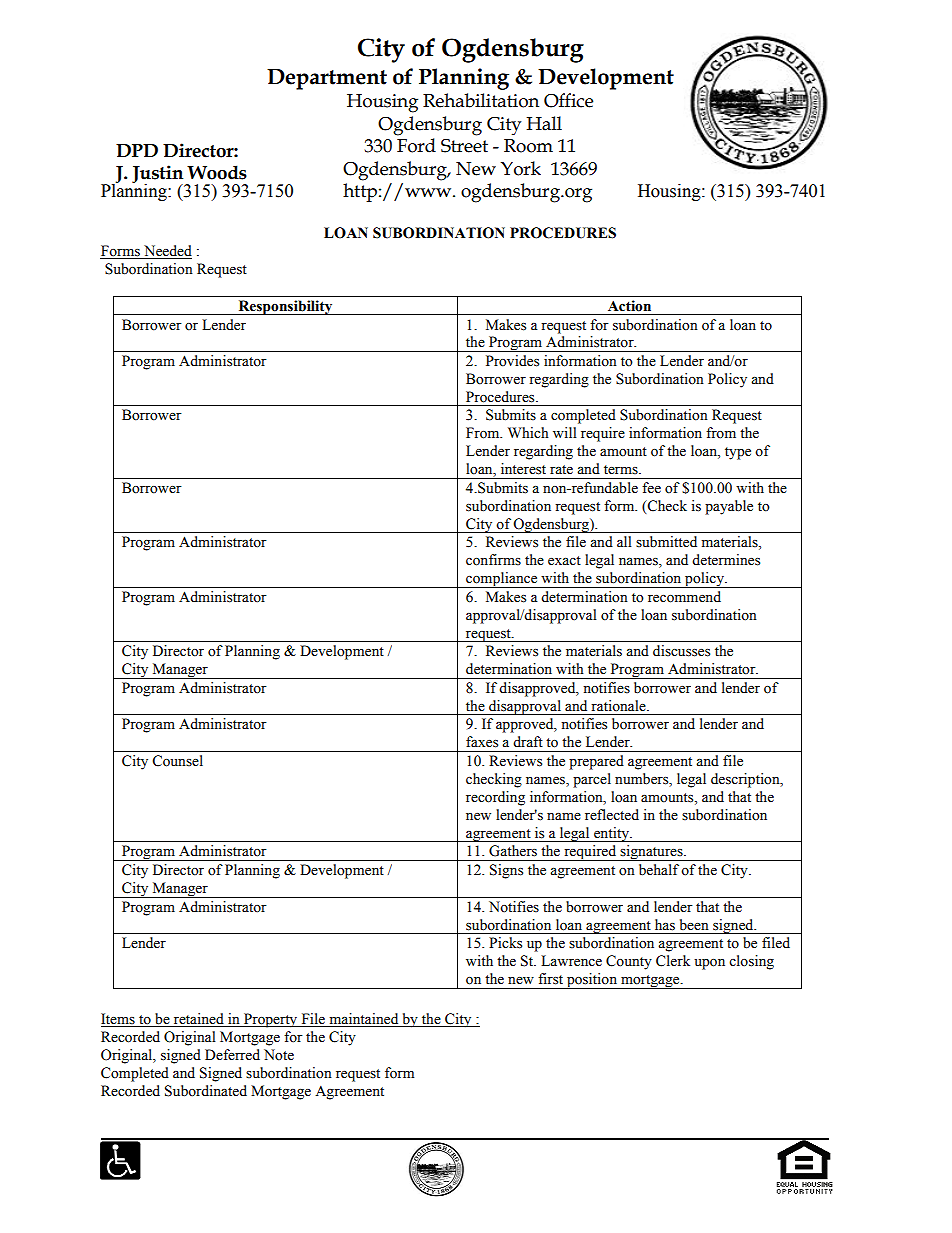  Describe the element at coordinates (568, 100) in the screenshot. I see `Office` at that location.
